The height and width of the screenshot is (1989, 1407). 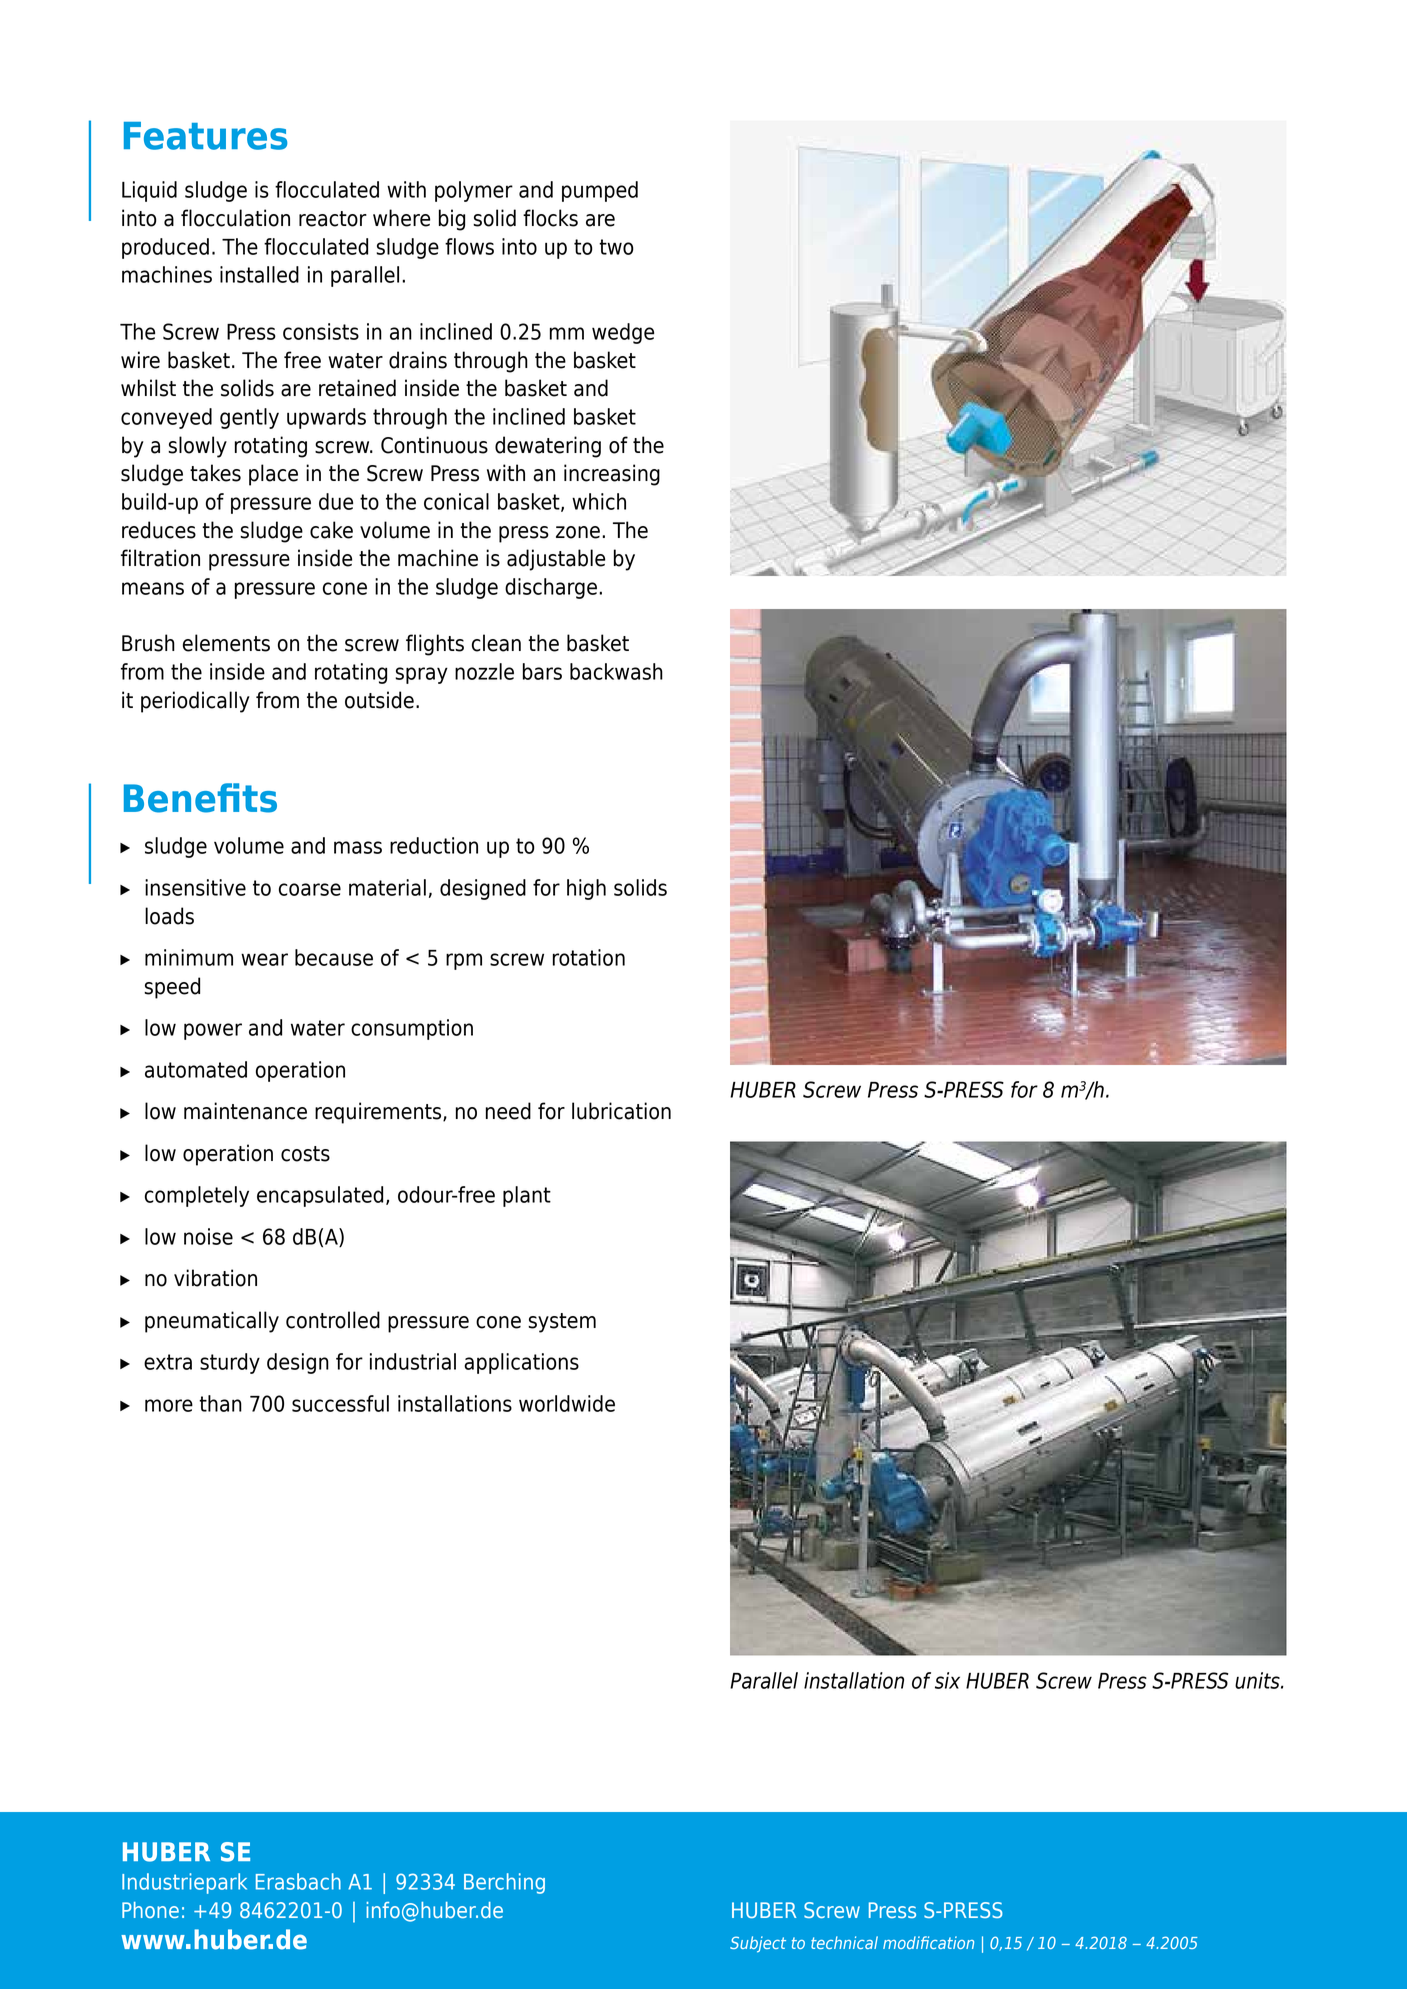 What do you see at coordinates (562, 1323) in the screenshot?
I see `system` at bounding box center [562, 1323].
